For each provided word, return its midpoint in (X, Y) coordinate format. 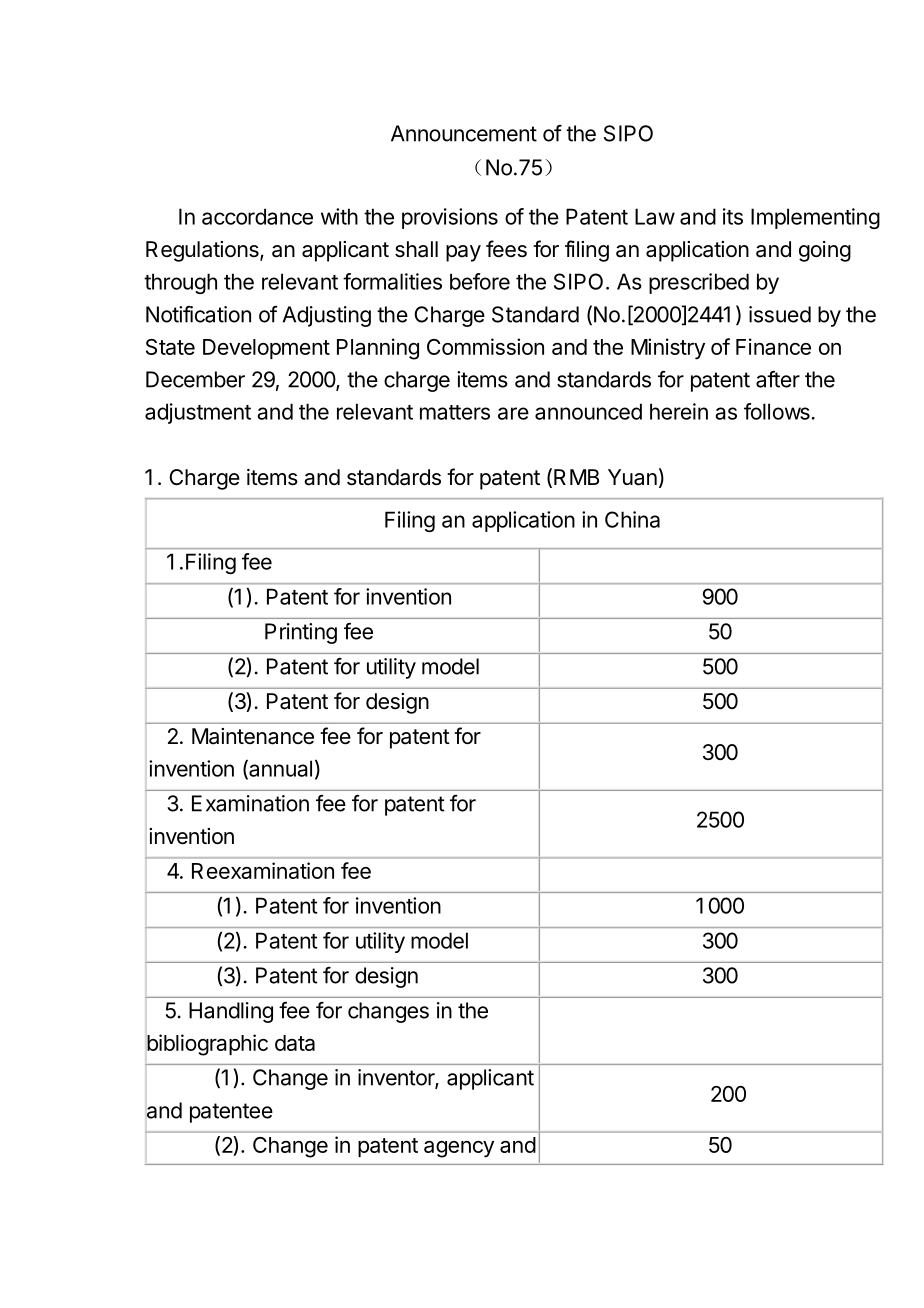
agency (459, 1149)
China (632, 519)
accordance (257, 216)
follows (777, 411)
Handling (231, 1012)
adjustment (198, 413)
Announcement (464, 133)
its (733, 216)
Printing (301, 633)
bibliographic (207, 1045)
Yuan (632, 477)
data (295, 1043)
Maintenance (253, 736)
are (513, 413)
